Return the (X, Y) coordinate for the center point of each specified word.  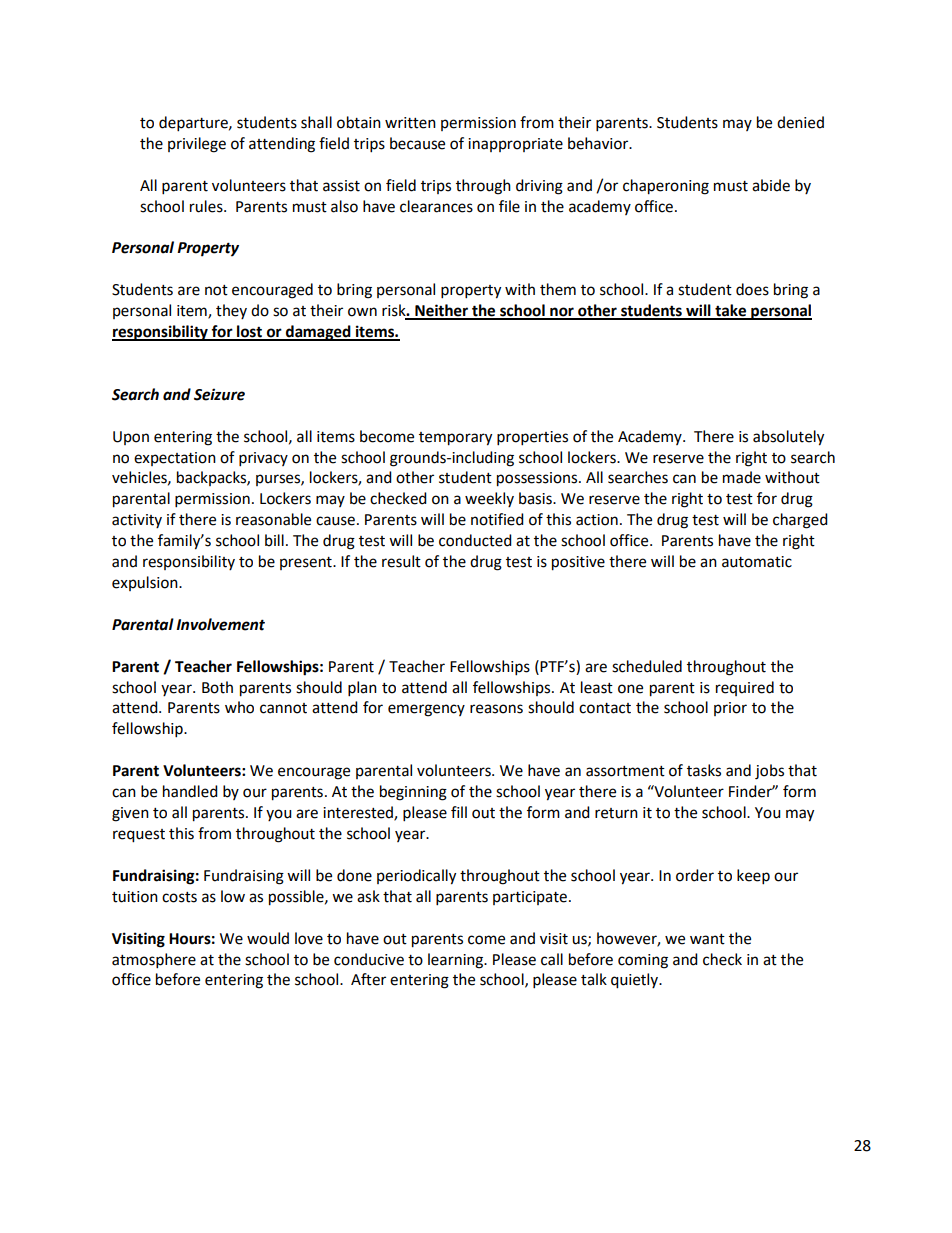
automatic (757, 562)
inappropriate (515, 145)
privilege (197, 145)
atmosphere (154, 961)
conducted (475, 540)
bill (274, 540)
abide (771, 185)
